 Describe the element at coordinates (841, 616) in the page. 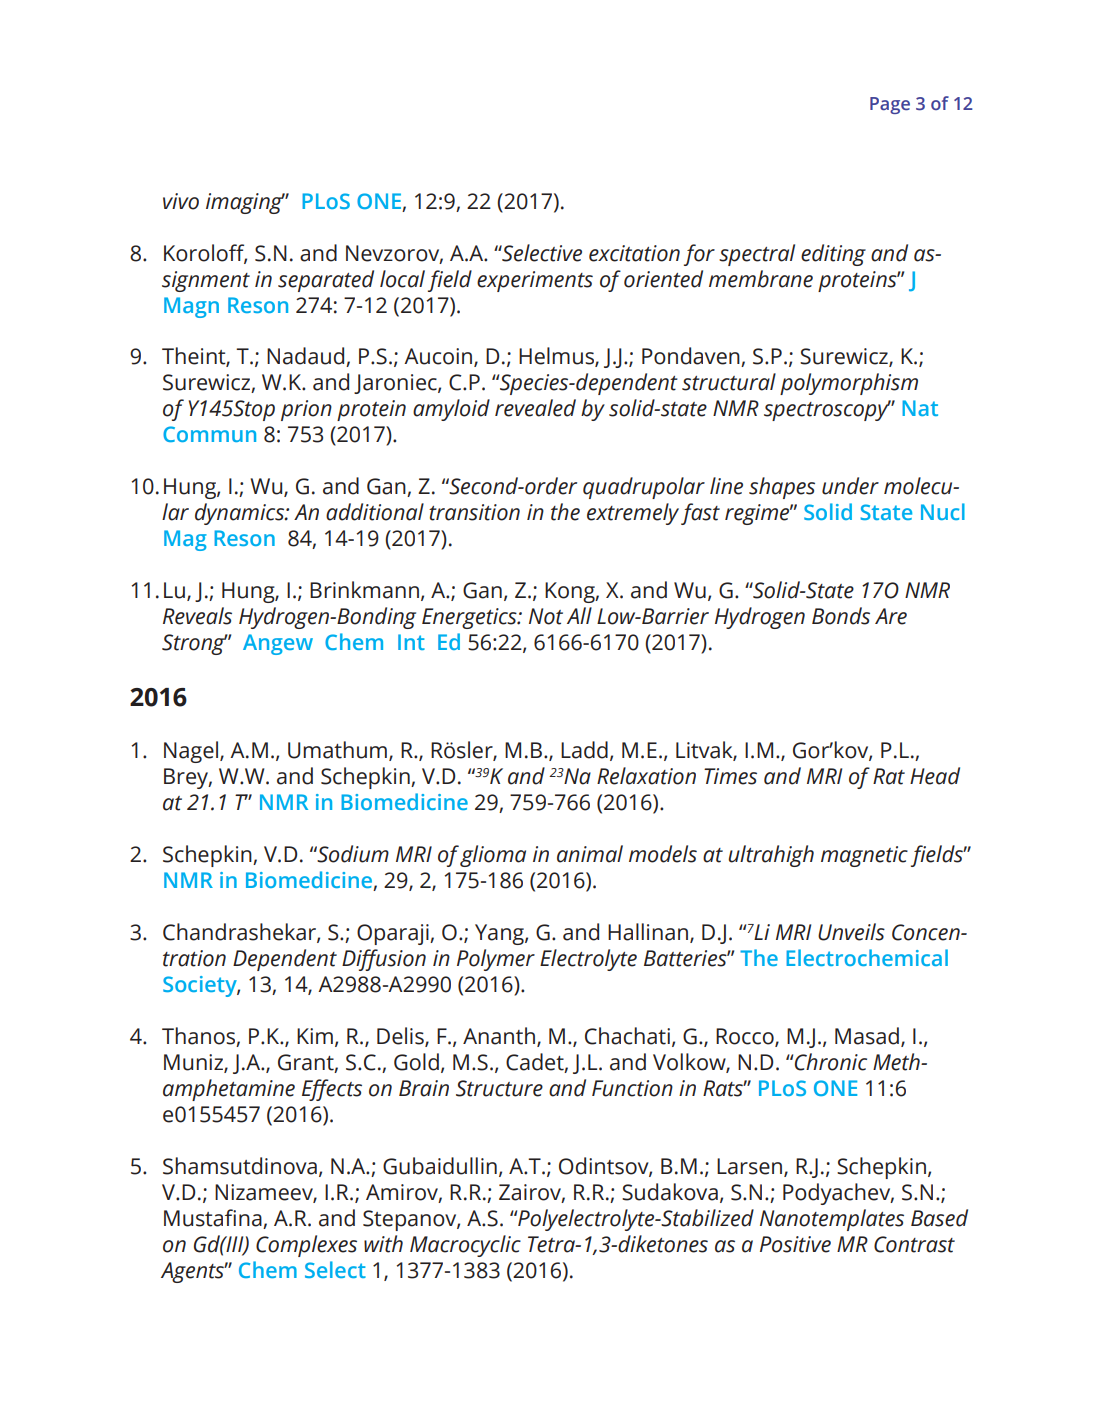

I see `Bonds` at that location.
